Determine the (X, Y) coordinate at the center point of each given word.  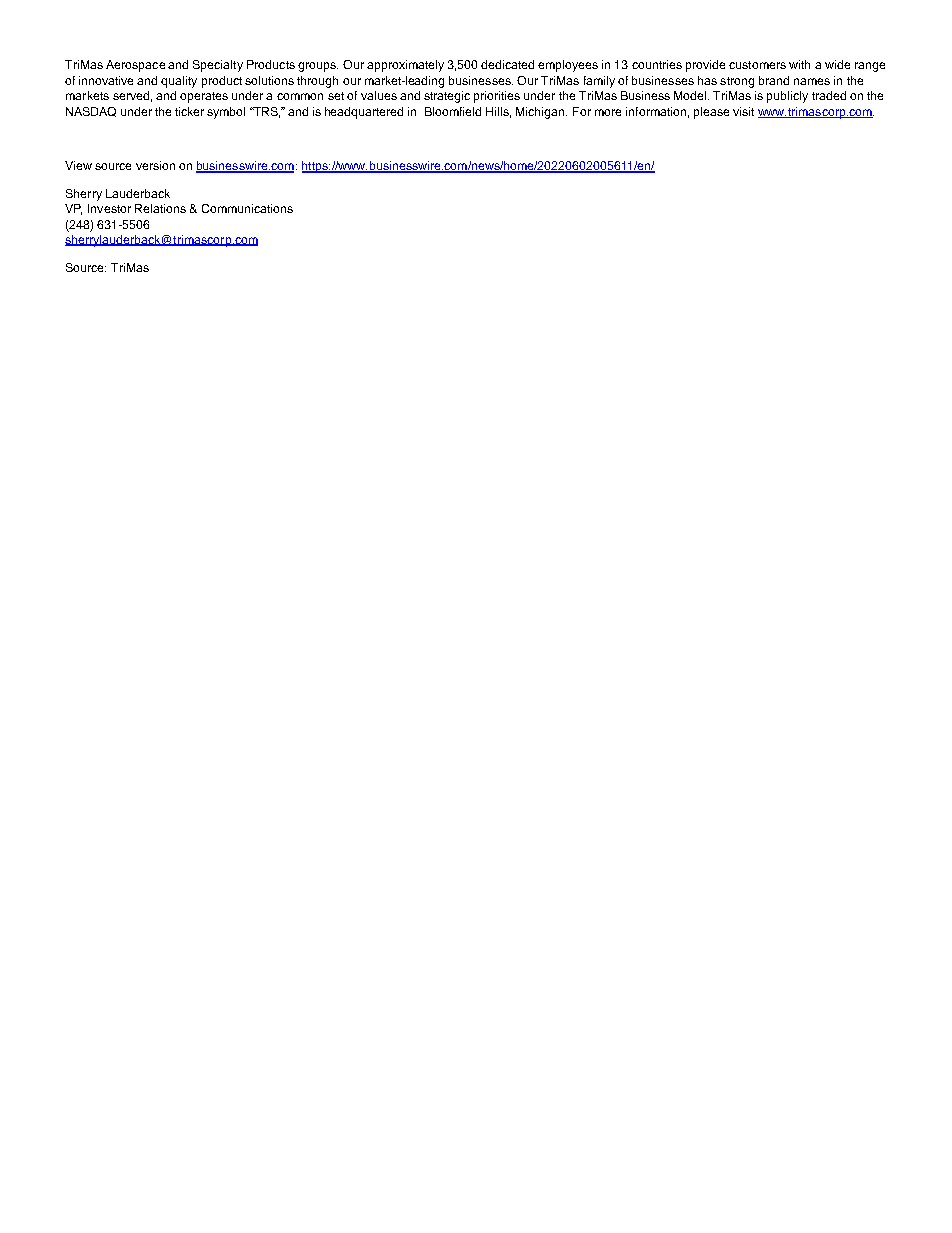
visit (743, 111)
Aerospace (135, 66)
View (78, 165)
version (155, 165)
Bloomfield (453, 111)
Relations (160, 208)
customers (757, 65)
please (711, 113)
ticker (189, 111)
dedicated (507, 64)
